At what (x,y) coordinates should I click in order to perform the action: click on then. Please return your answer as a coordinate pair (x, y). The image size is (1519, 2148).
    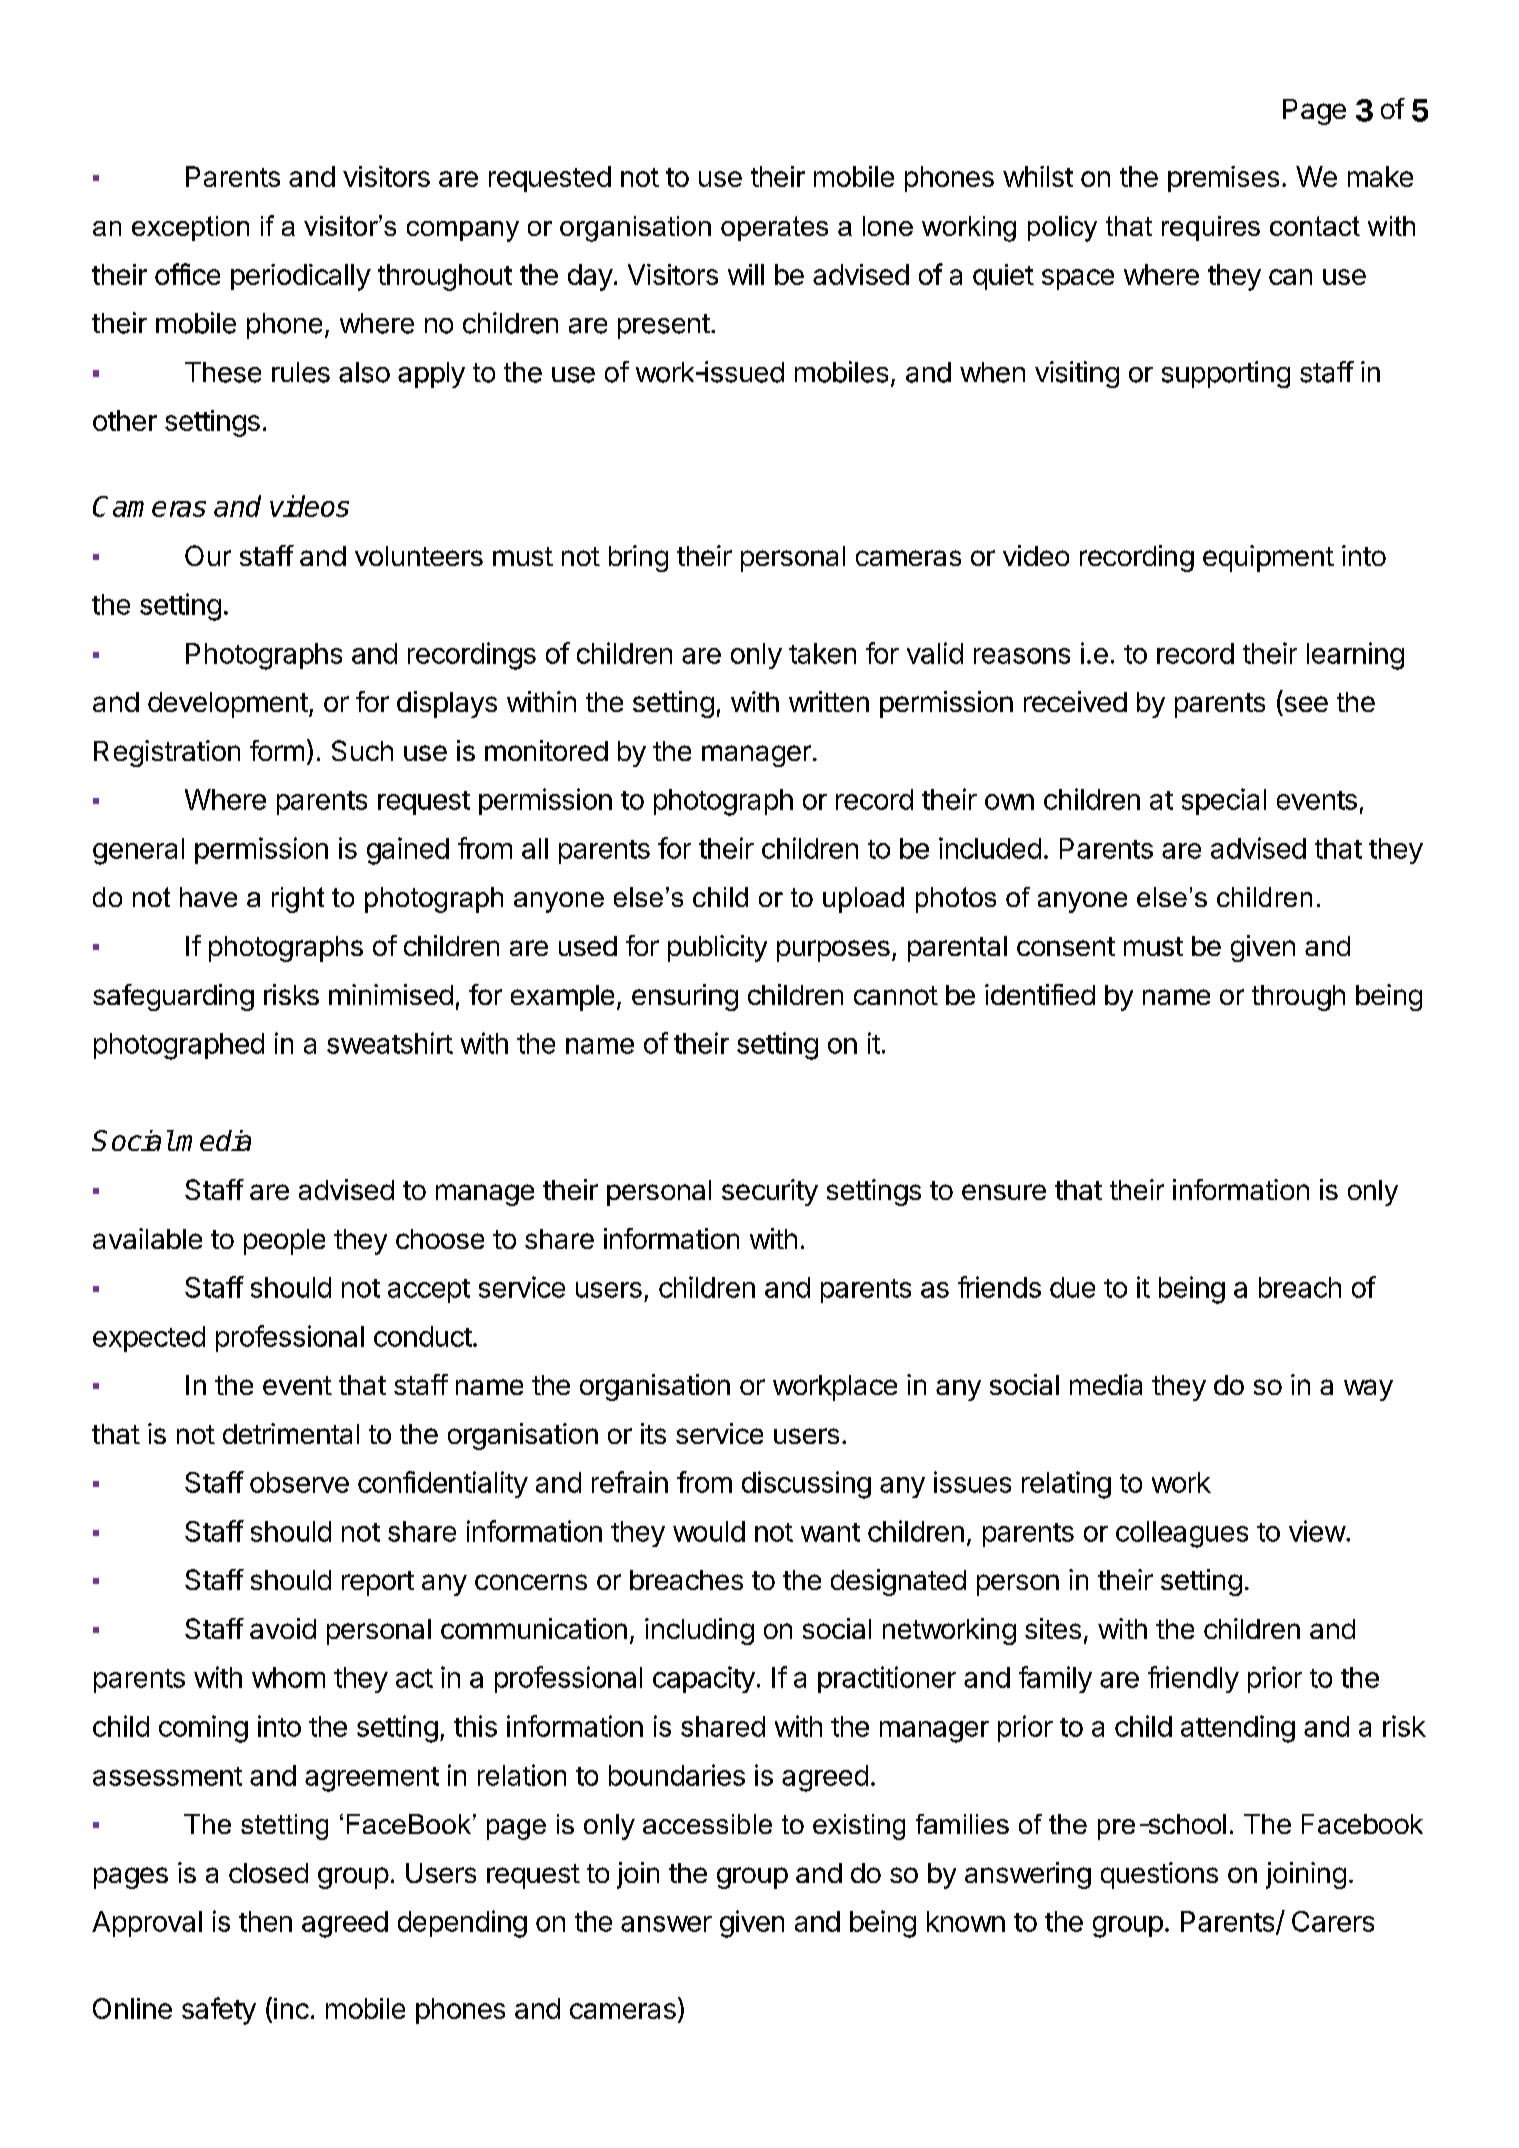
    Looking at the image, I should click on (265, 1921).
